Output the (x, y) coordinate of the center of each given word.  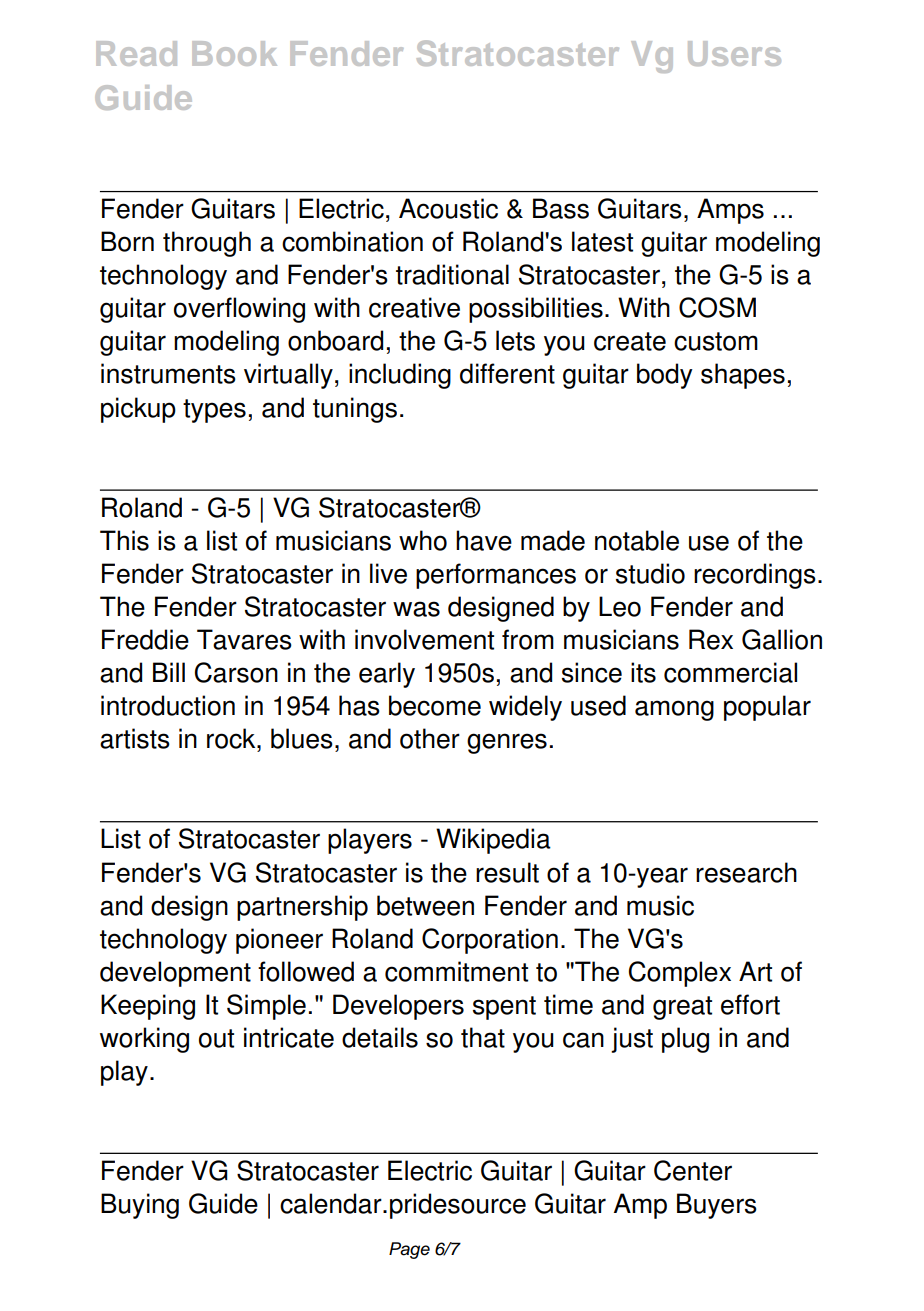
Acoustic (448, 208)
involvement (424, 639)
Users (734, 53)
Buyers (717, 1206)
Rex (711, 639)
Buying (140, 1206)
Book (234, 53)
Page (409, 1250)
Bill (169, 672)
